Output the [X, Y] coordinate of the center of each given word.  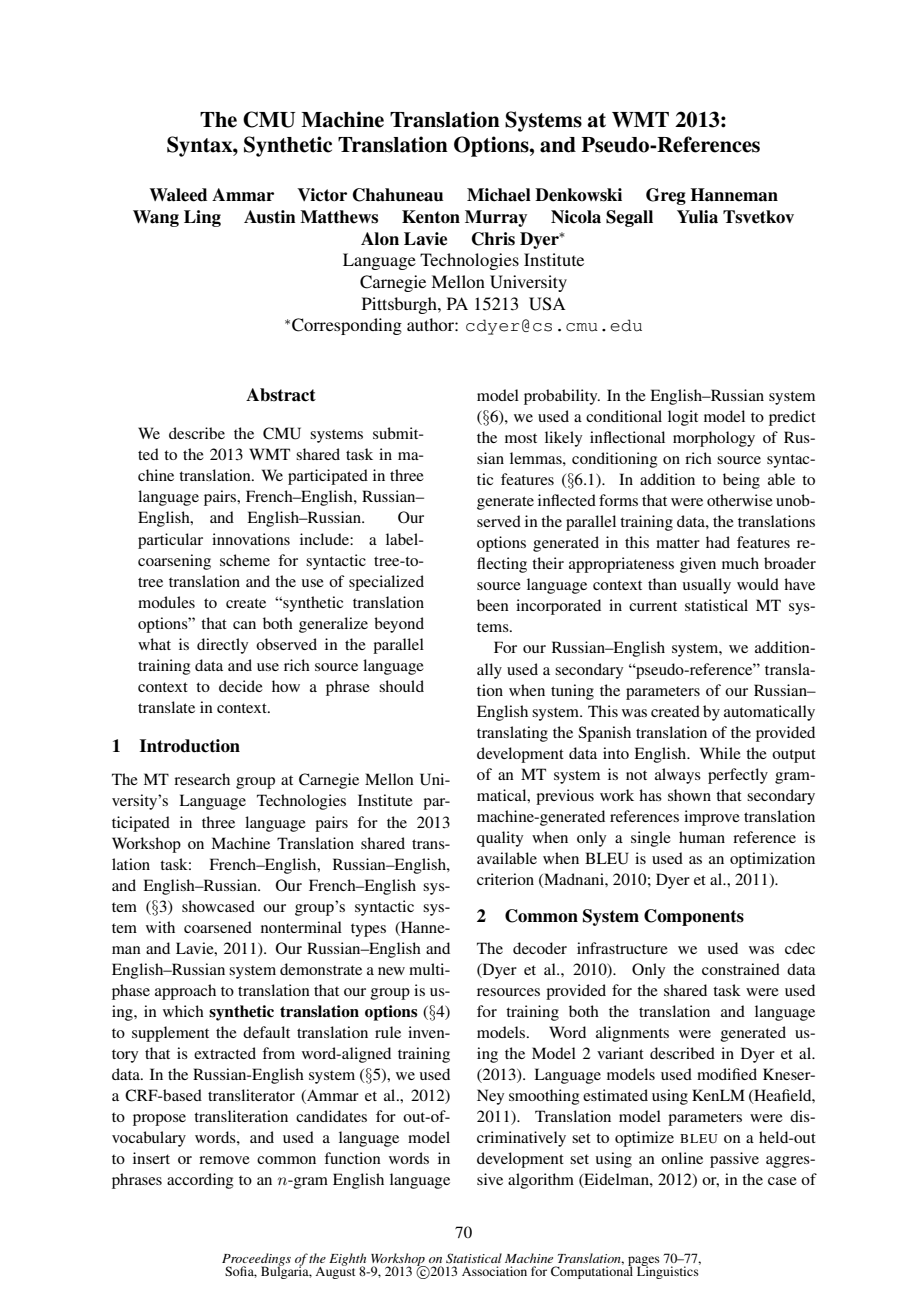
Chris [493, 239]
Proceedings [256, 1260]
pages [644, 1262]
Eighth [347, 1260]
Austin [270, 217]
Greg [666, 196]
